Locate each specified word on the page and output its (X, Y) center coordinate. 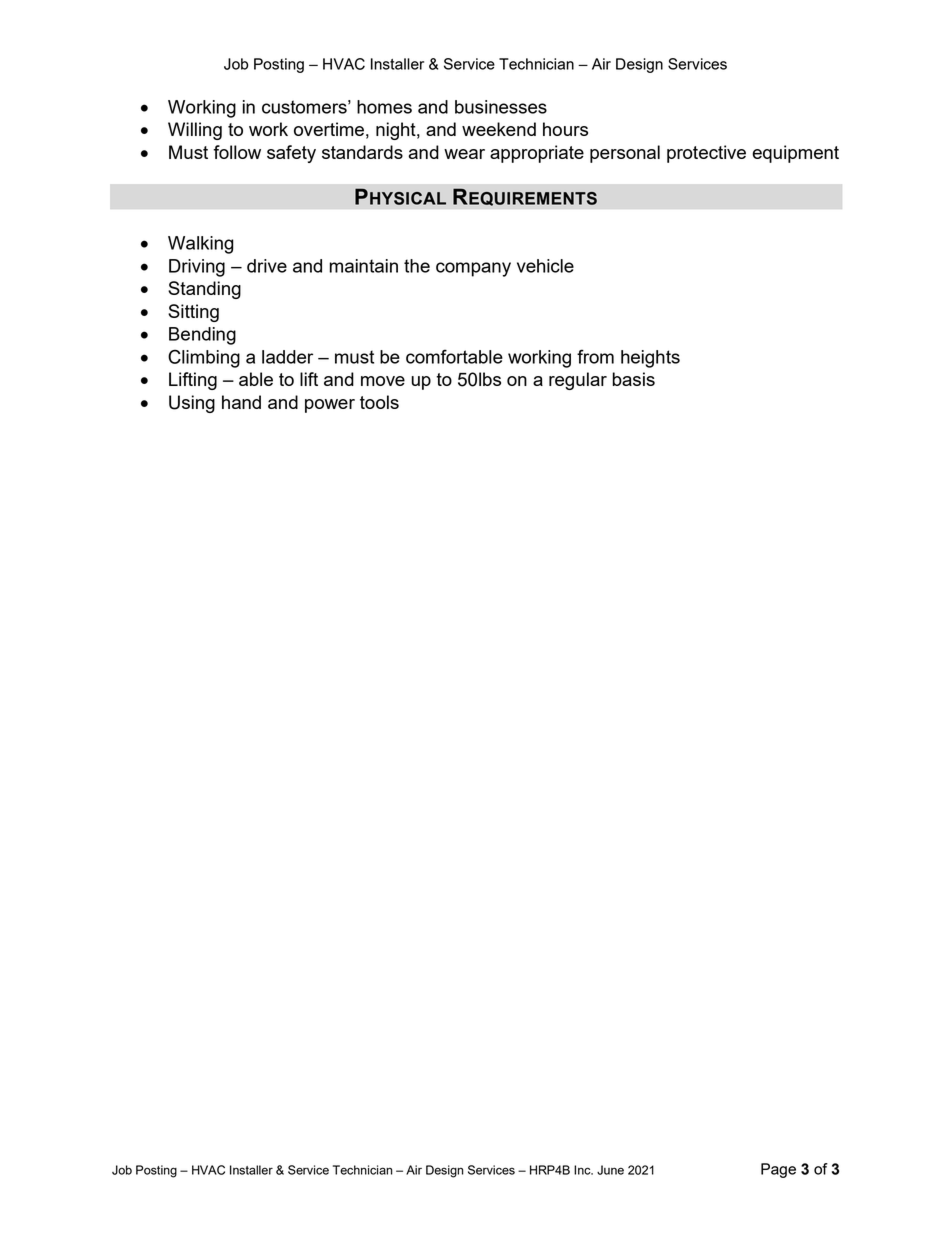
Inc (583, 1170)
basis (634, 379)
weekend (499, 129)
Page (778, 1170)
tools (379, 402)
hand (241, 402)
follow (237, 152)
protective (706, 154)
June (610, 1170)
